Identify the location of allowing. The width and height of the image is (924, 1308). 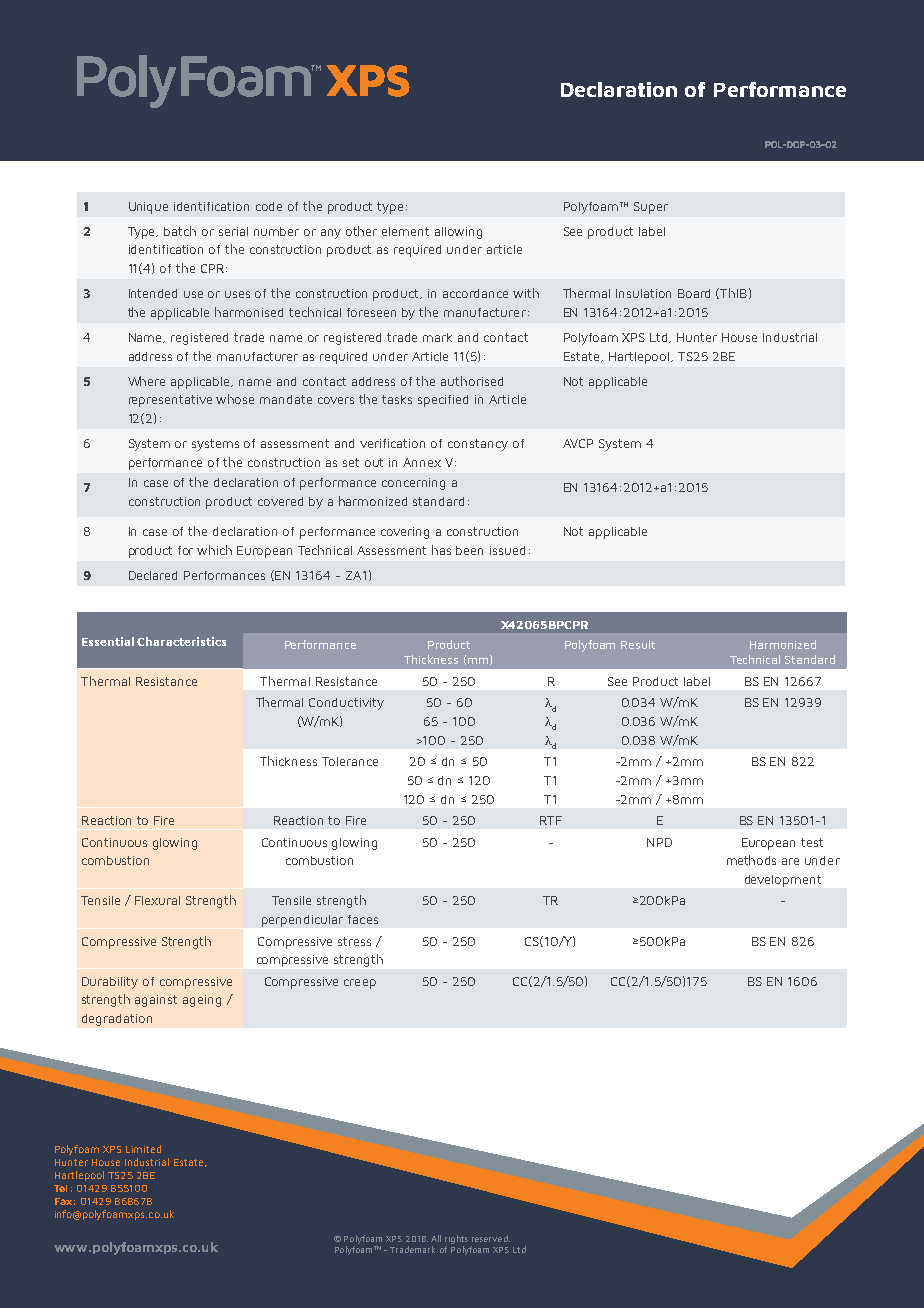
(458, 233).
